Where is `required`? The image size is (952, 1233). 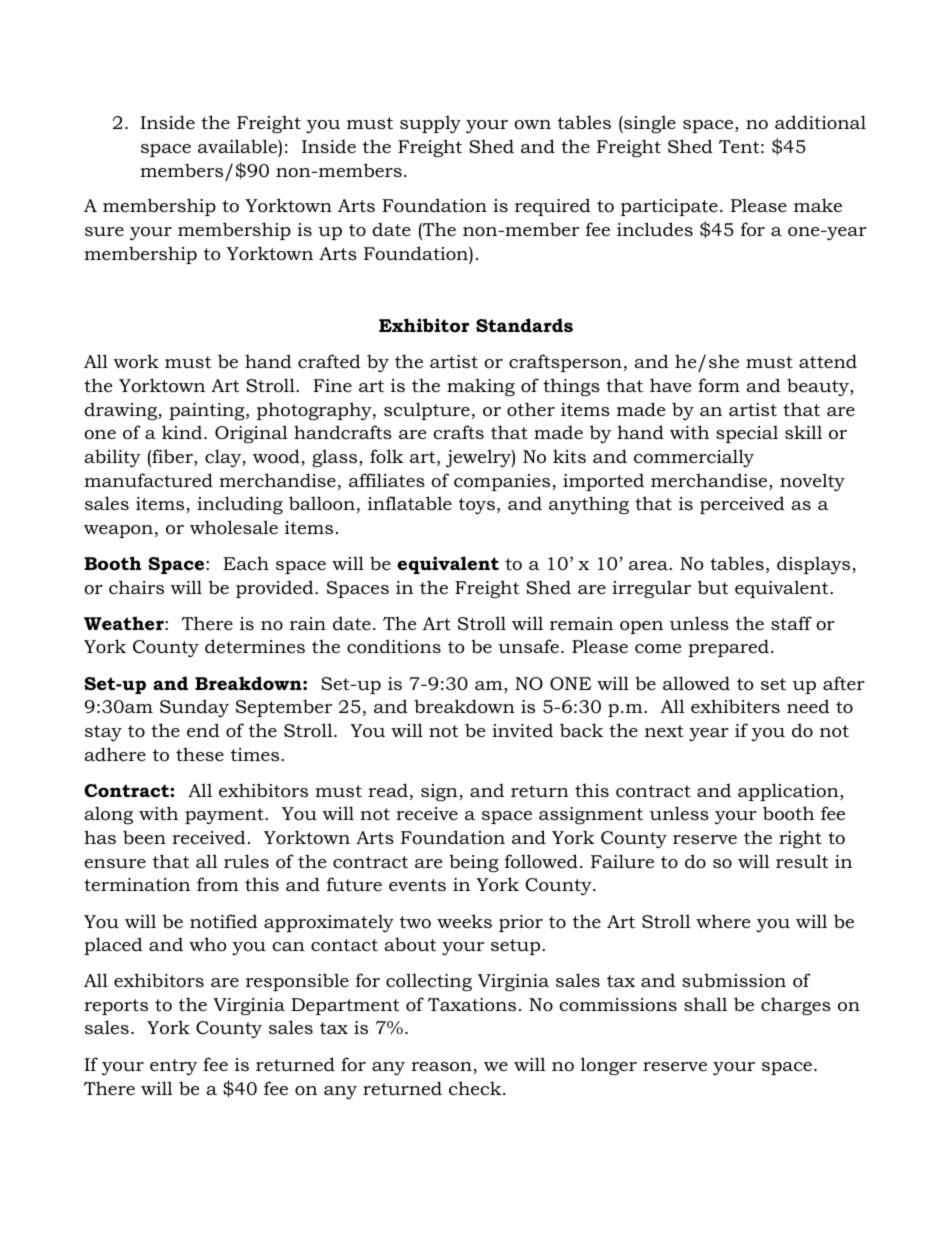 required is located at coordinates (553, 207).
